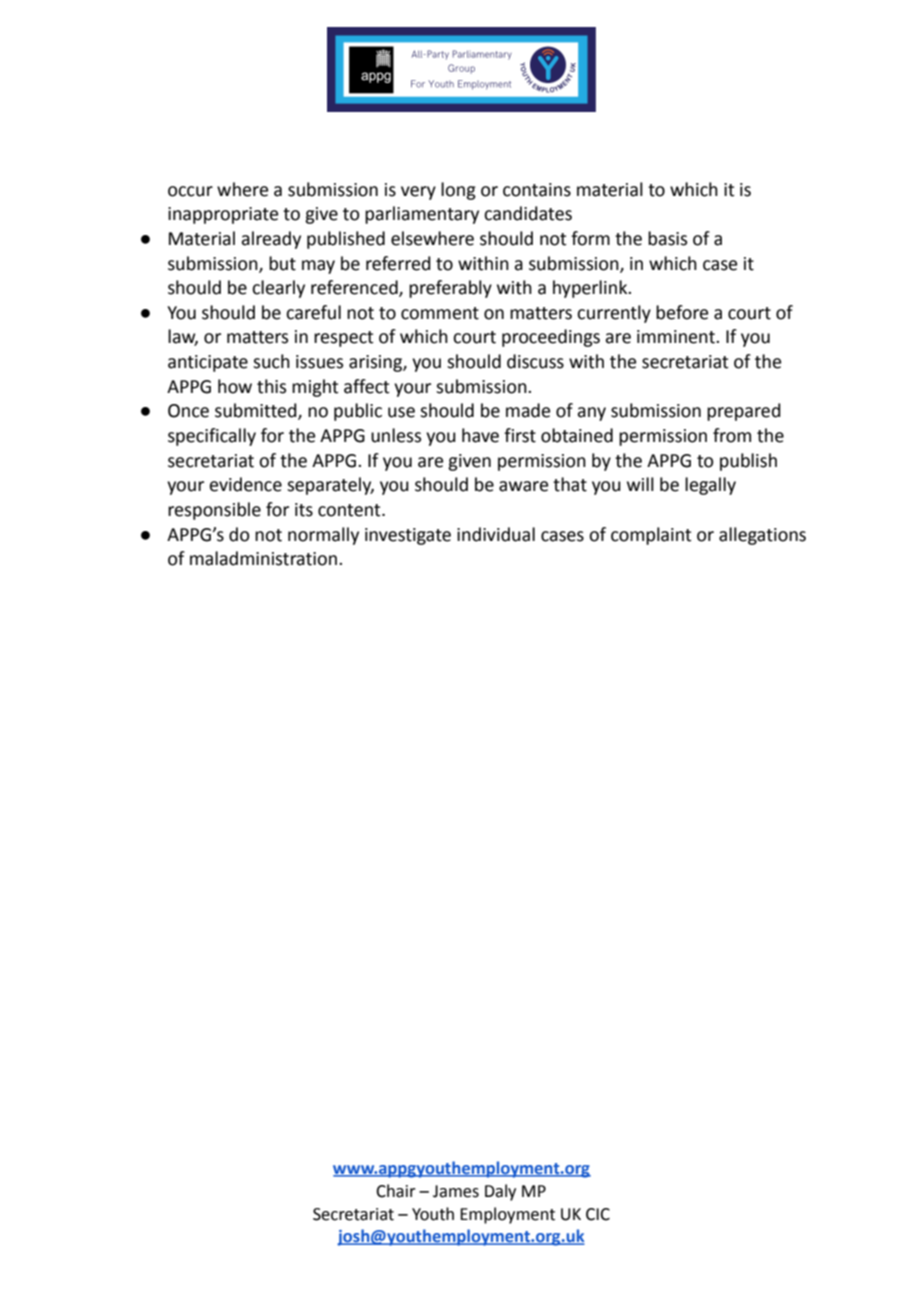 The height and width of the image is (1307, 924). I want to click on normally, so click(323, 536).
